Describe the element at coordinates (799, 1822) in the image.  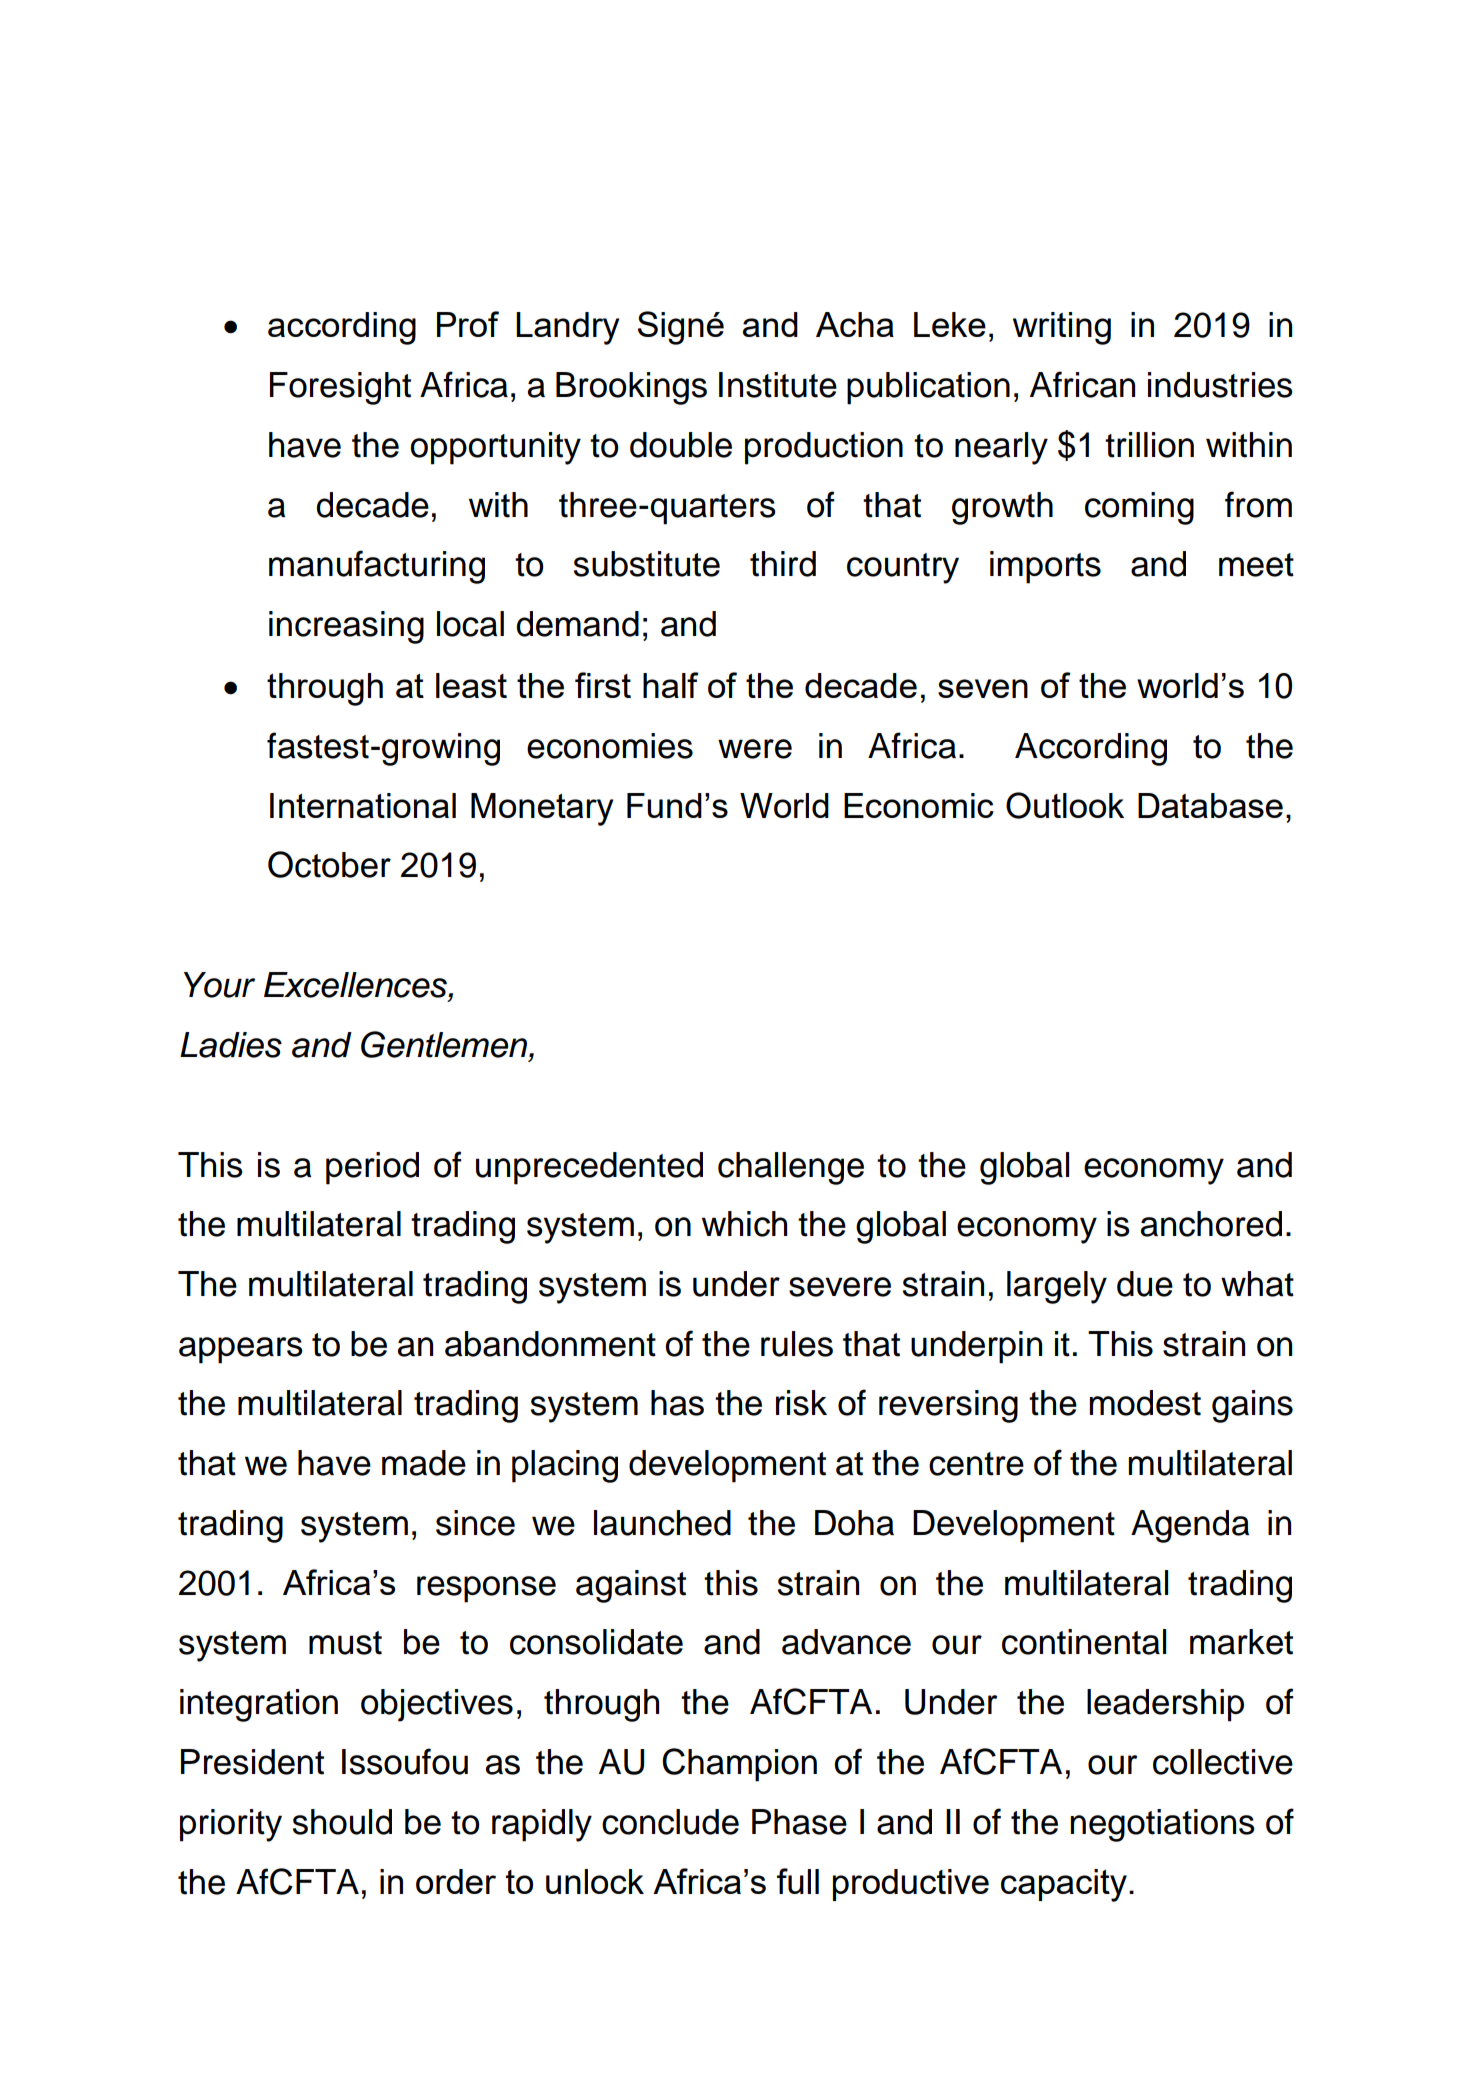
I see `Phase` at that location.
